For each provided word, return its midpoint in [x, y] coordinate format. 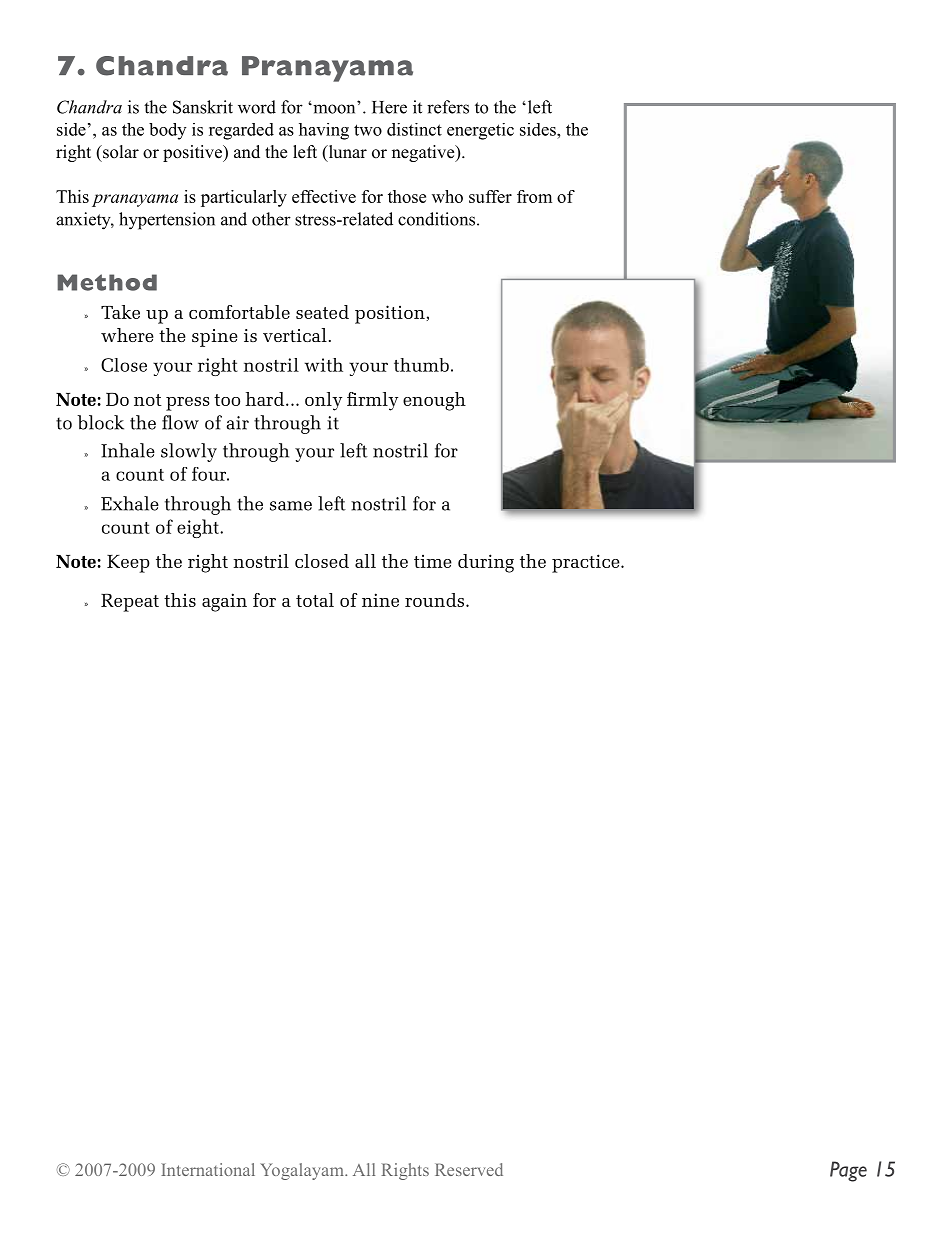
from [534, 196]
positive [193, 153]
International [208, 1169]
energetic [480, 131]
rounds [436, 600]
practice [587, 563]
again [224, 602]
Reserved [469, 1169]
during [486, 563]
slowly [189, 452]
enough [434, 401]
